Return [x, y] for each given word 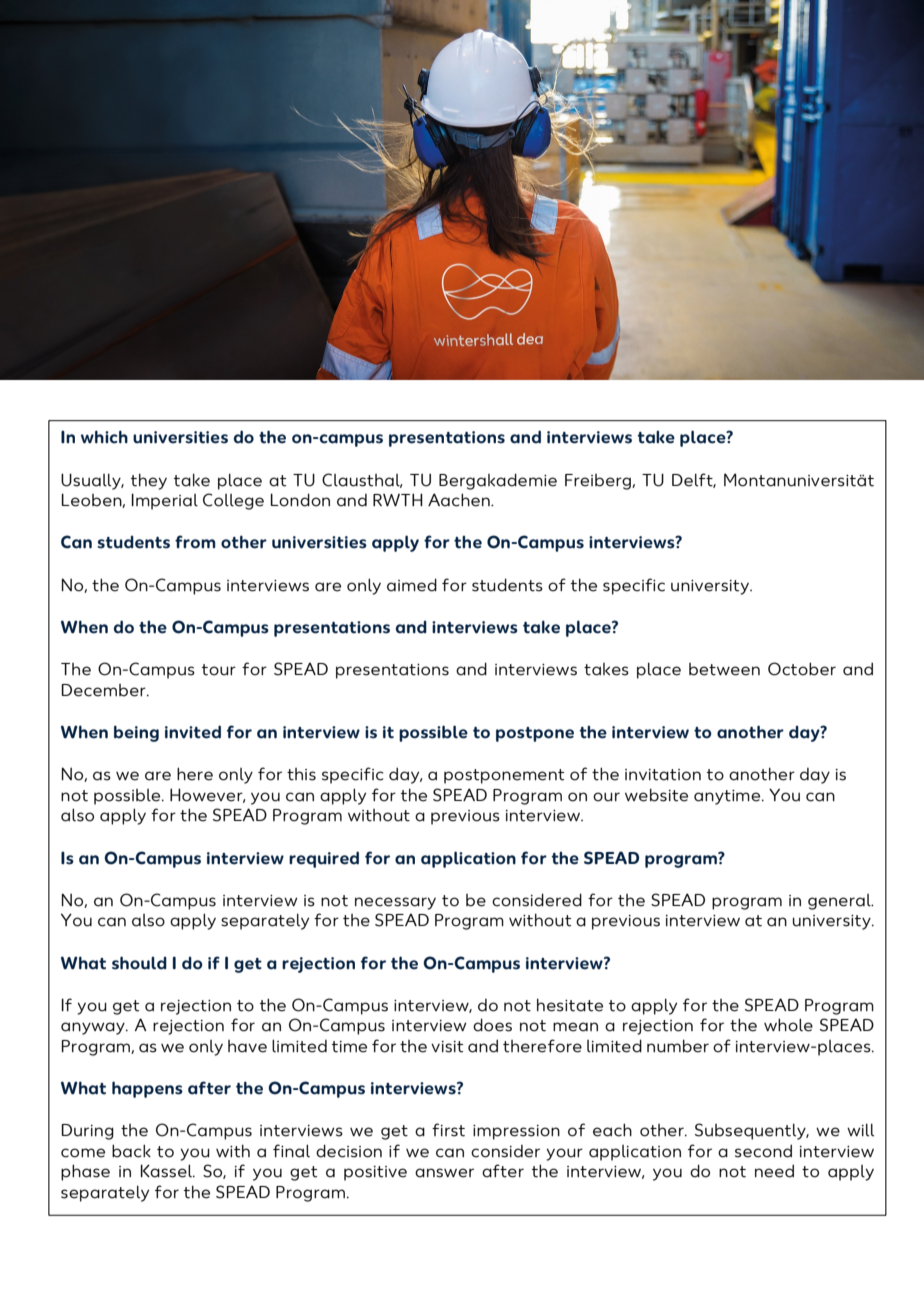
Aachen [460, 500]
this [301, 774]
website [656, 795]
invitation [663, 775]
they [149, 481]
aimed [412, 585]
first [448, 1130]
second [763, 1151]
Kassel [167, 1171]
